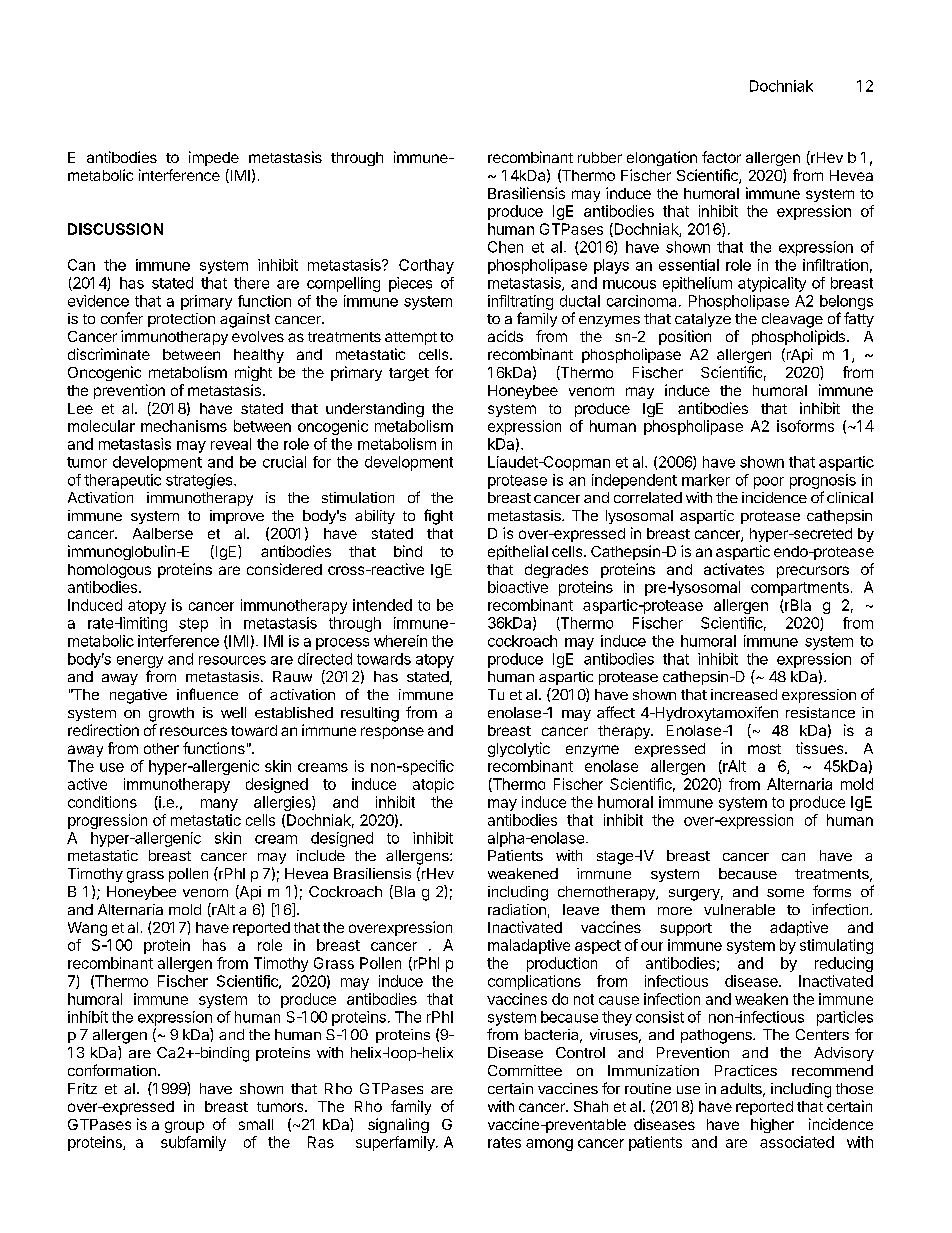 Image resolution: width=952 pixels, height=1233 pixels. I want to click on impede, so click(214, 158).
